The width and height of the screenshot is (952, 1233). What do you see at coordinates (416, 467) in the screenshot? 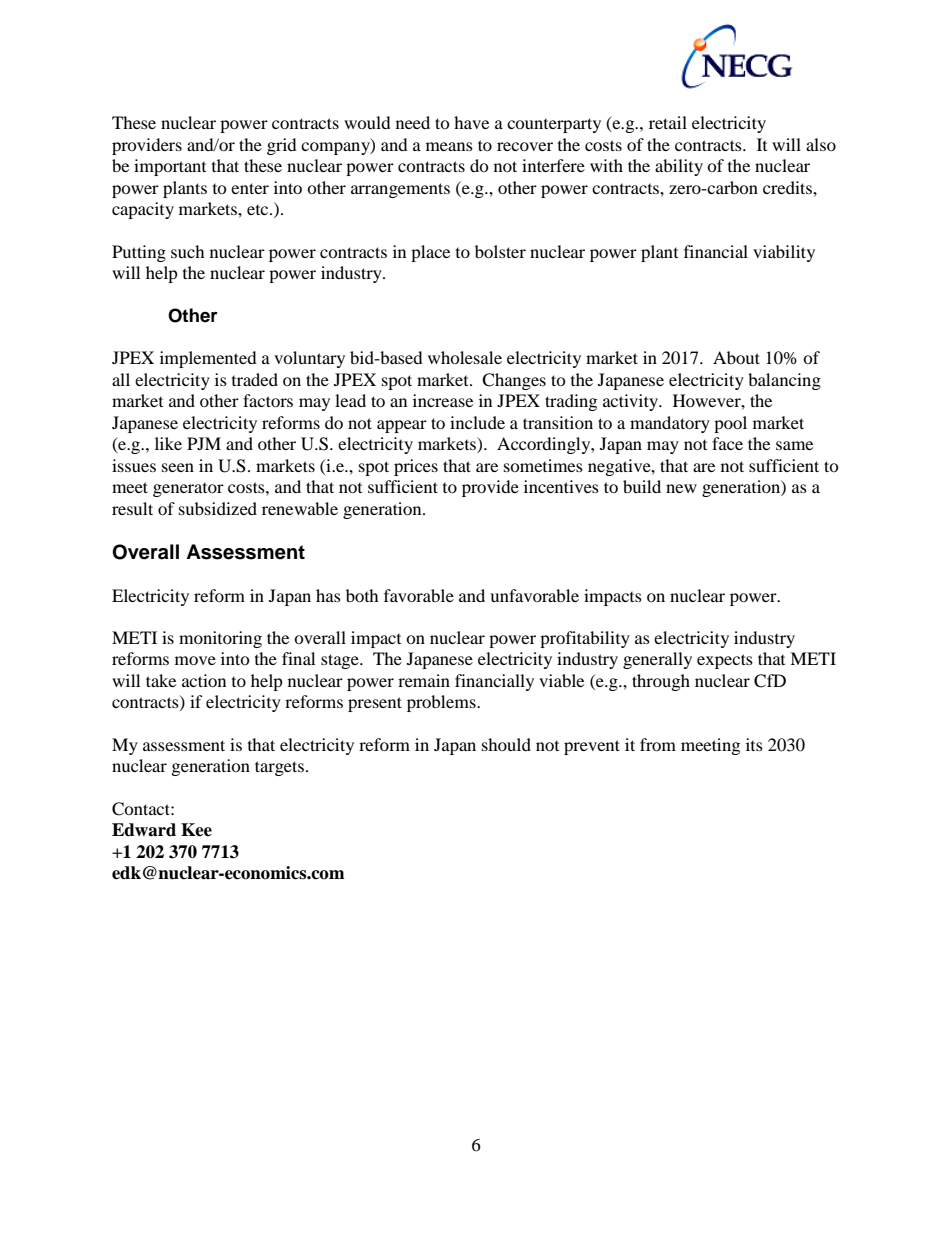
I see `prices` at bounding box center [416, 467].
